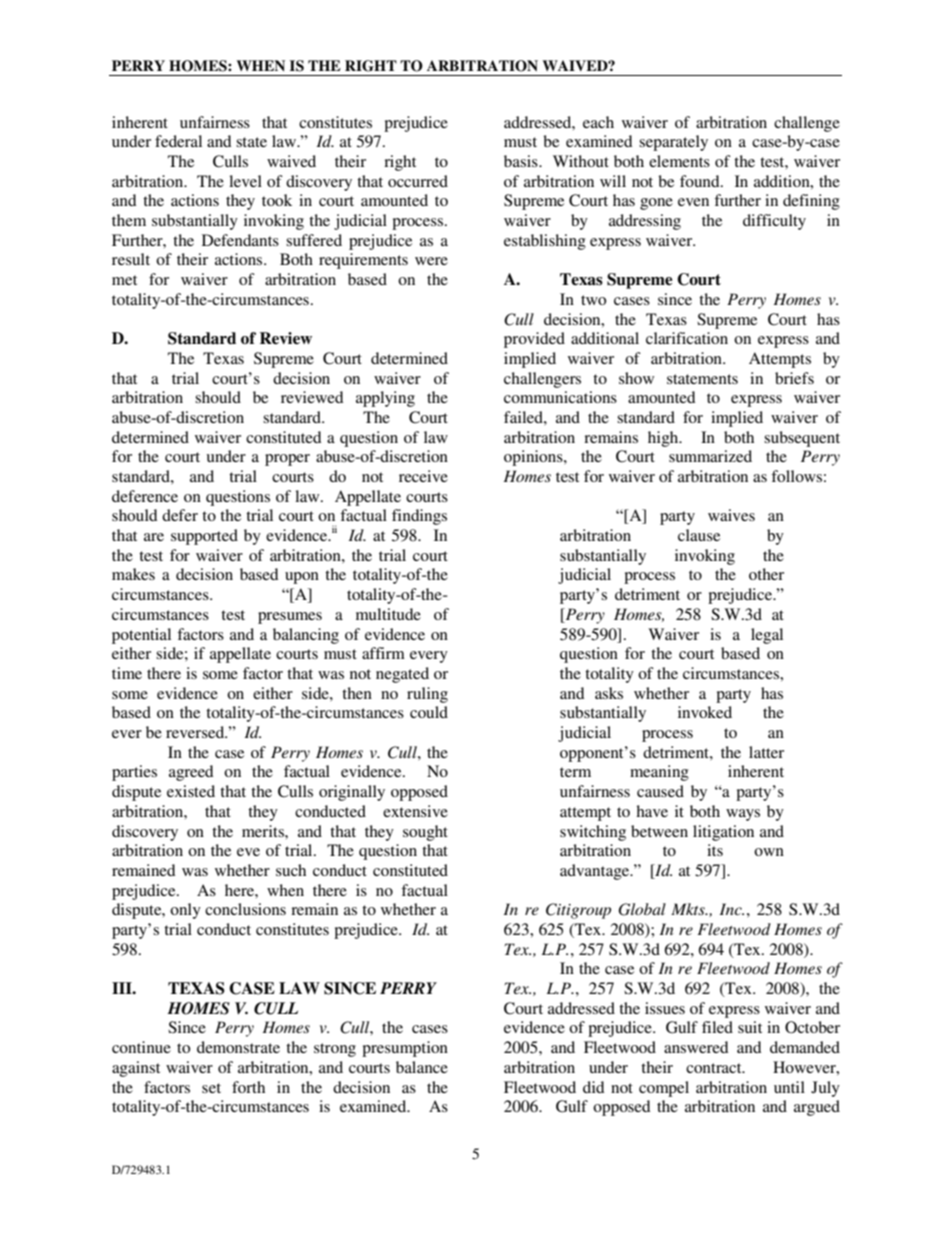 The width and height of the page is (952, 1233). Describe the element at coordinates (766, 752) in the page. I see `latter` at that location.
